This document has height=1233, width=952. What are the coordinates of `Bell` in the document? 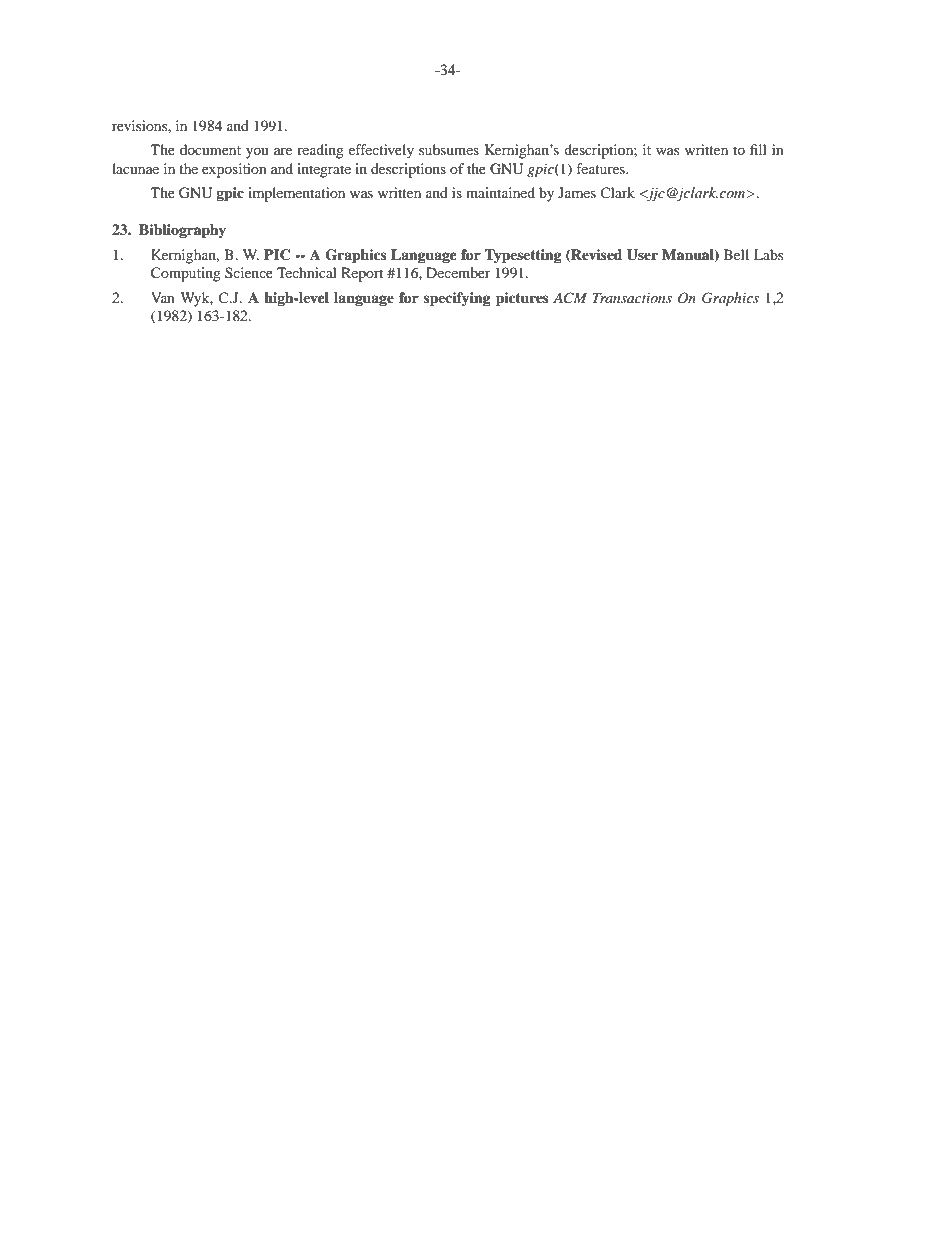 It's located at (736, 254).
